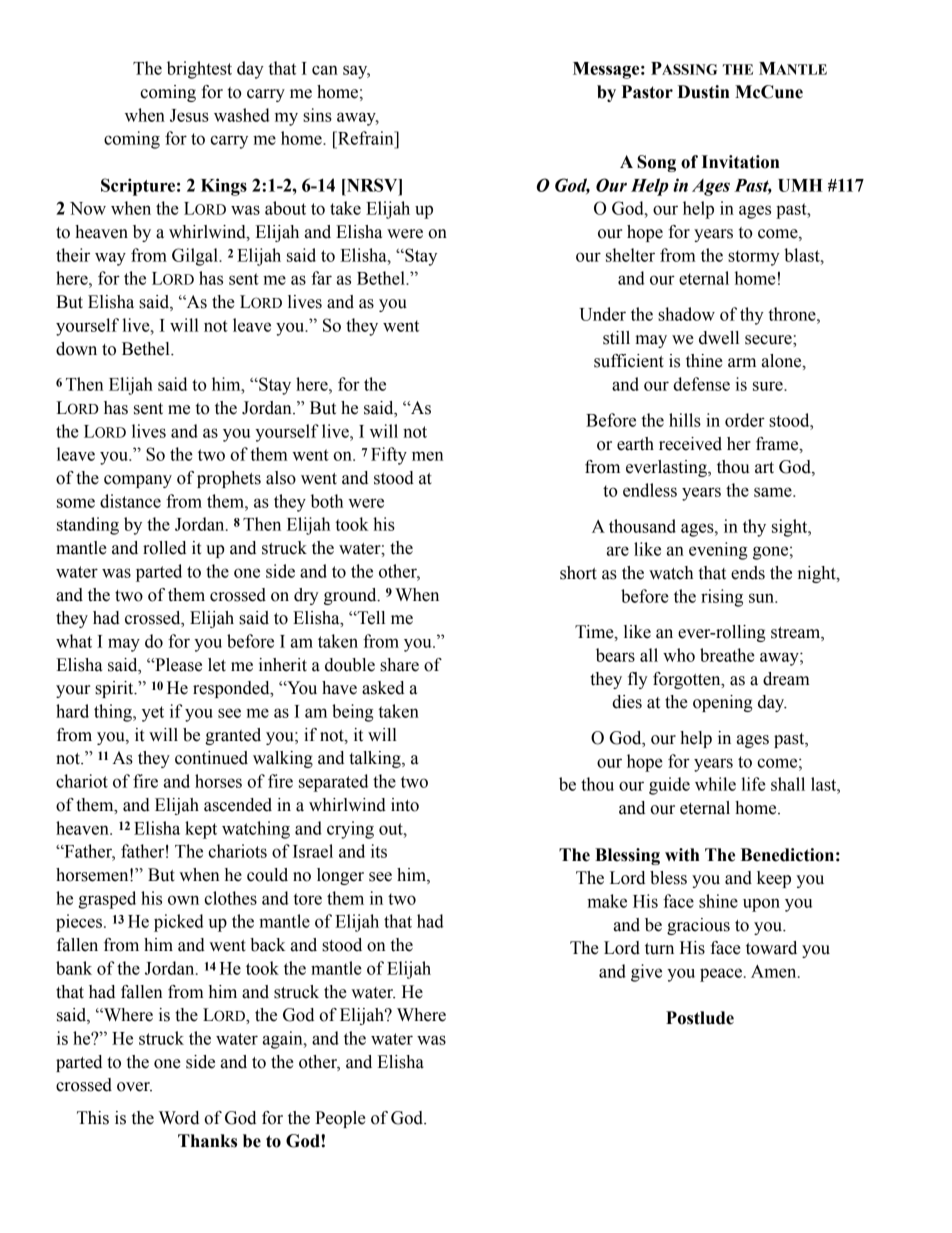  What do you see at coordinates (715, 784) in the page?
I see `while` at bounding box center [715, 784].
